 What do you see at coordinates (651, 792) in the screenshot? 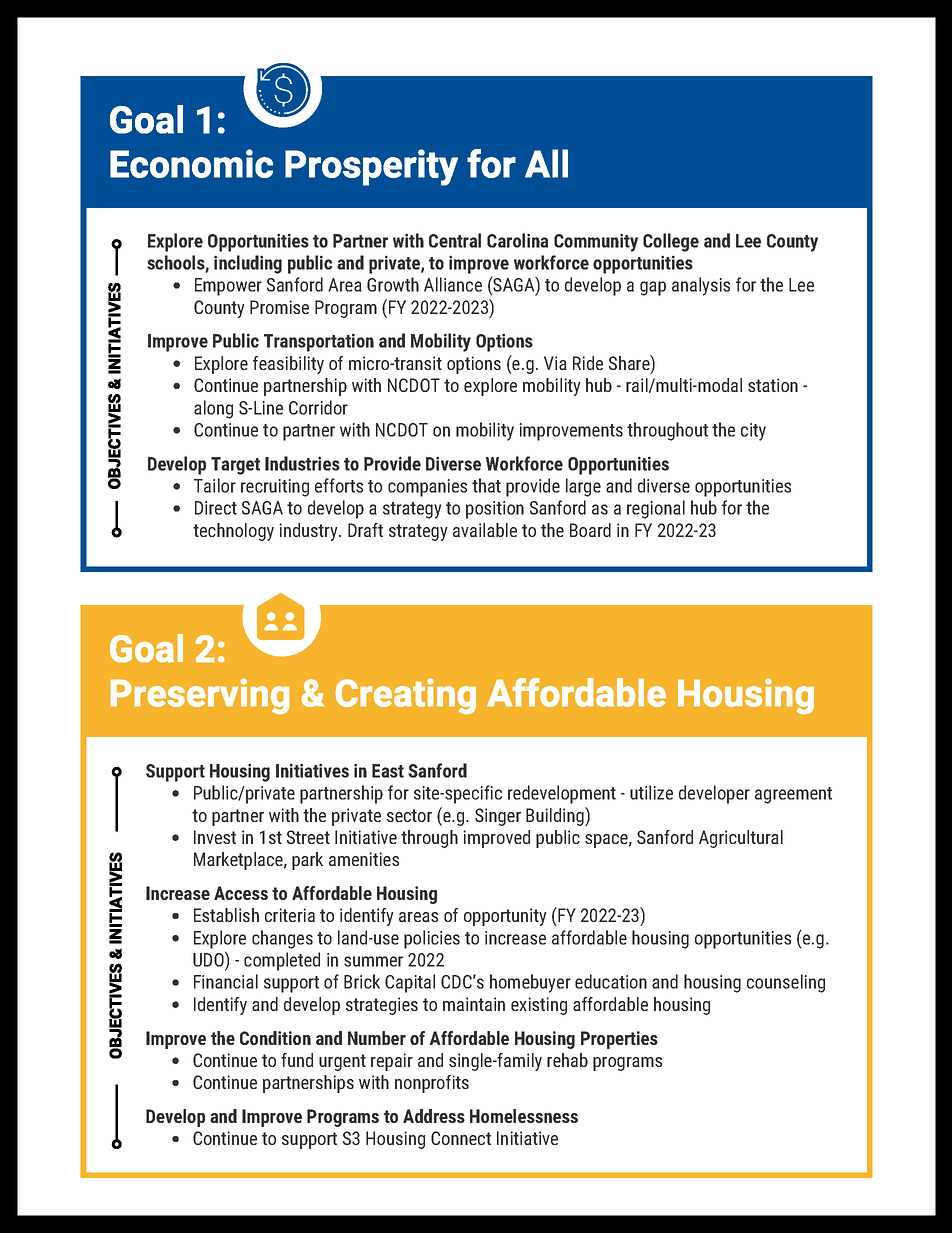
I see `utilize` at bounding box center [651, 792].
